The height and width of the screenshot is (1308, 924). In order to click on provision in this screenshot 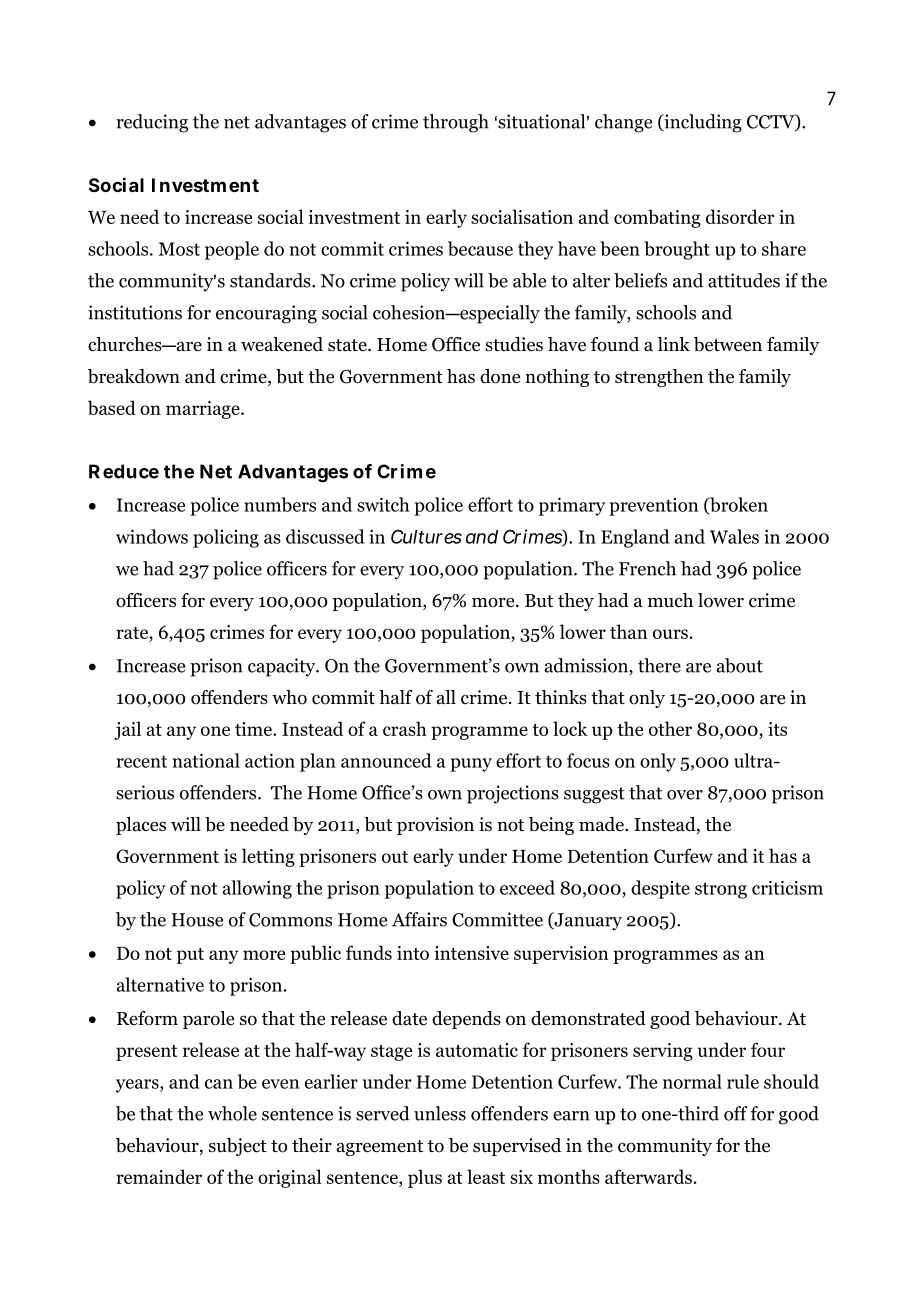, I will do `click(435, 826)`.
